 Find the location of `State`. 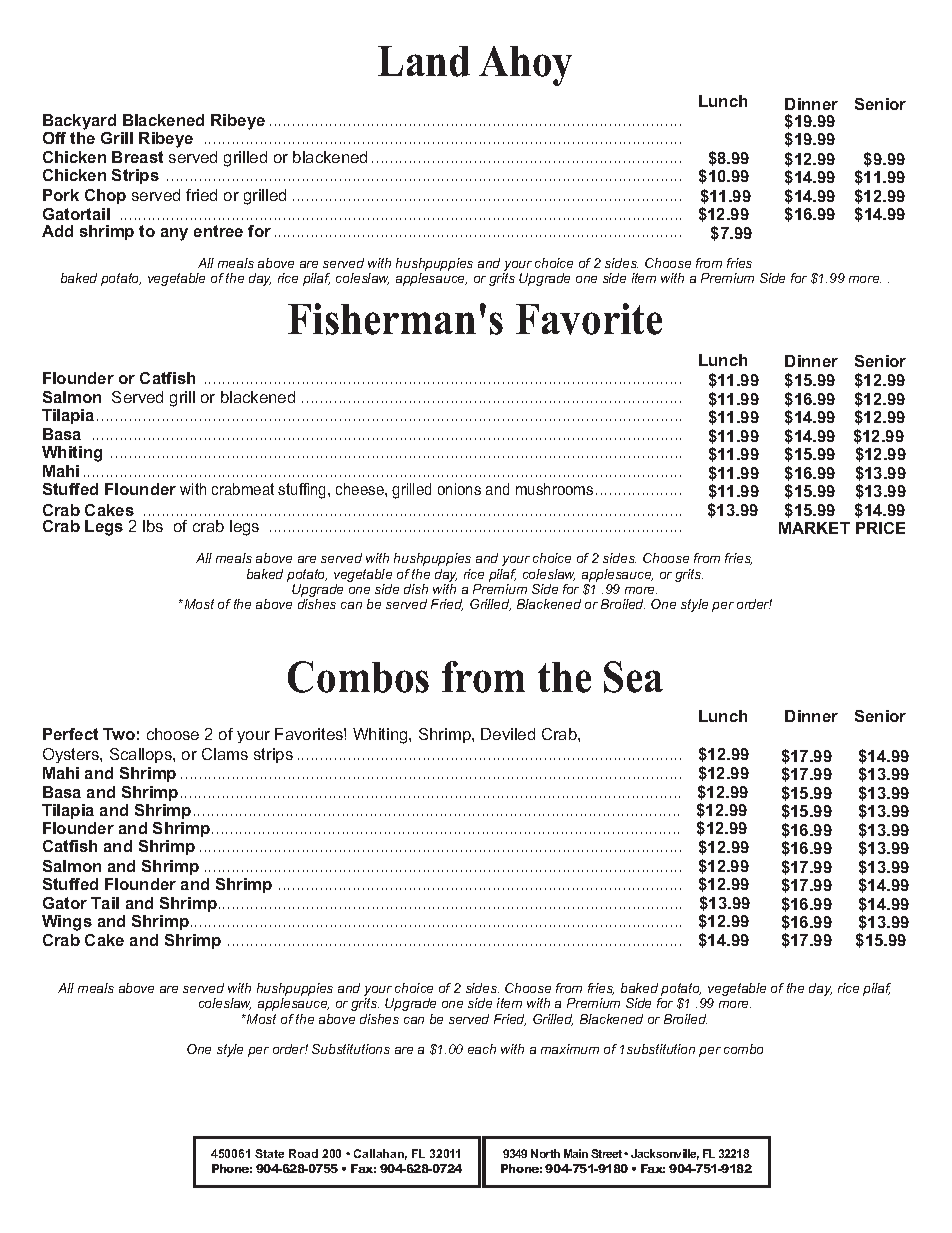

State is located at coordinates (269, 1153).
